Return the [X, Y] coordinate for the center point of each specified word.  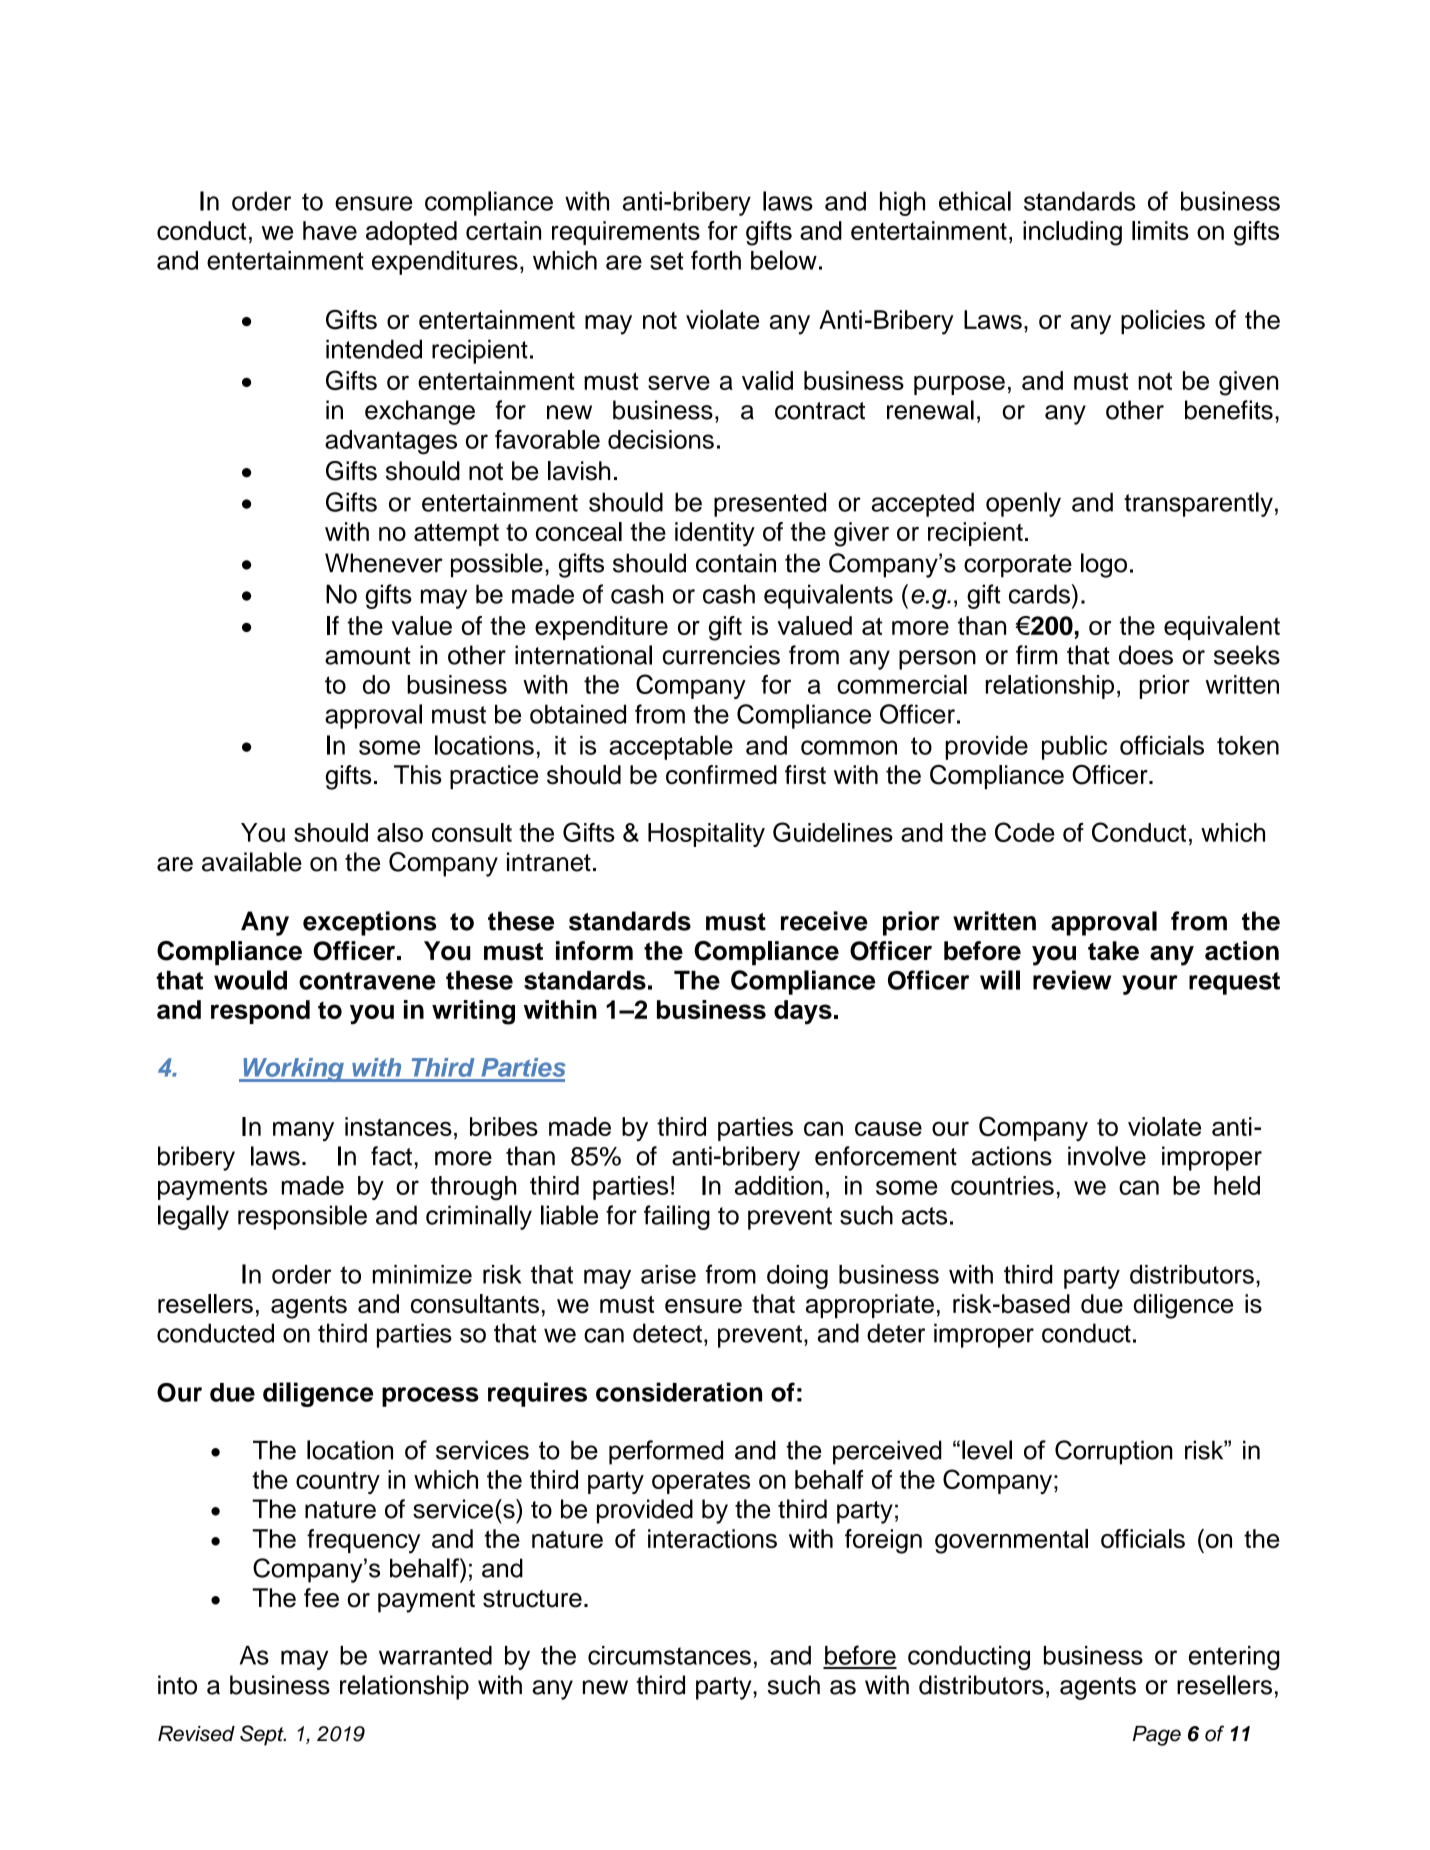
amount [368, 656]
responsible [302, 1217]
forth [716, 260]
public [1074, 747]
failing [677, 1217]
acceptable [671, 747]
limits [1160, 230]
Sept [263, 1735]
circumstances [669, 1655]
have [330, 230]
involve [1107, 1156]
